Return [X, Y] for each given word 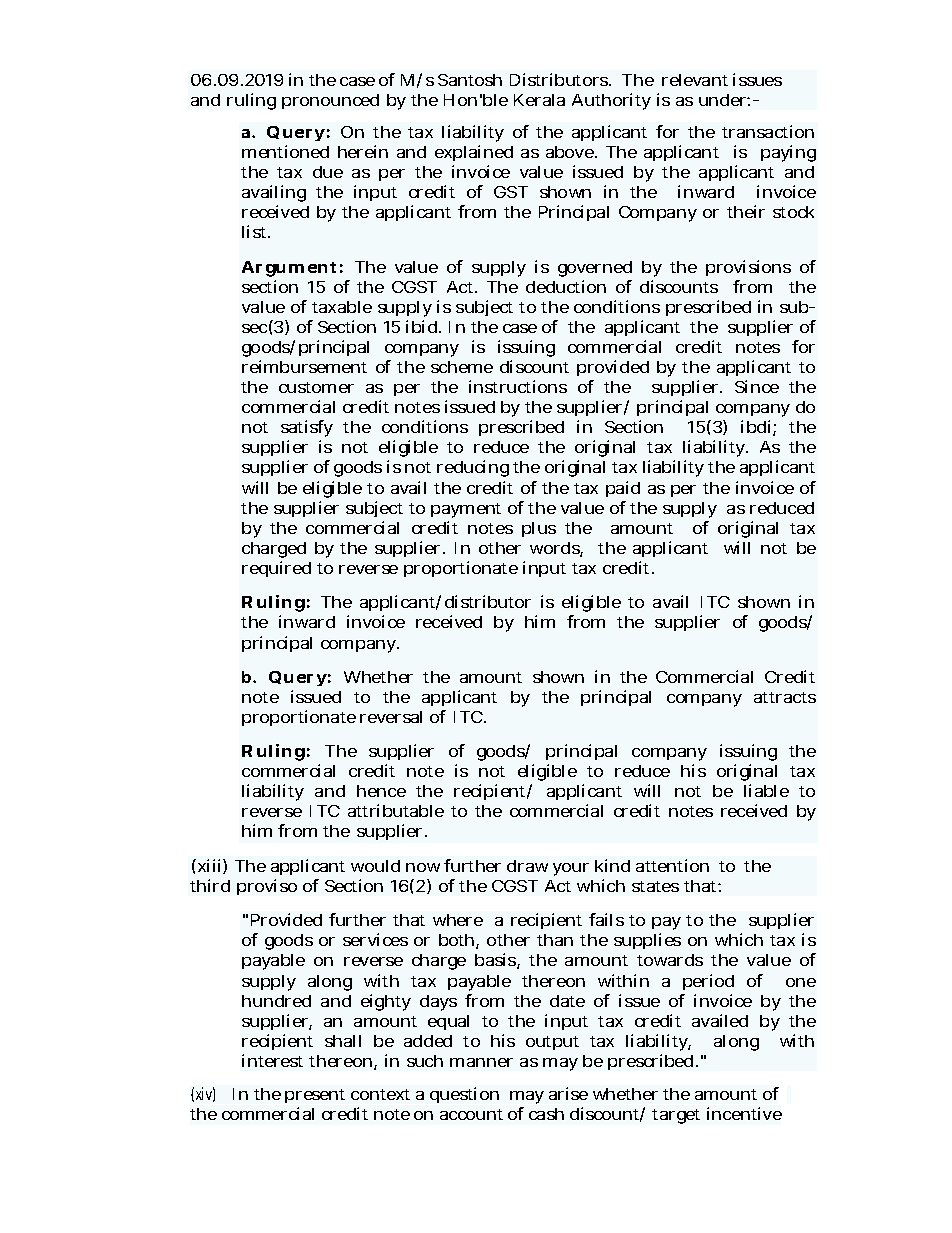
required [276, 569]
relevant [695, 80]
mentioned [285, 151]
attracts [785, 697]
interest [272, 1060]
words [556, 549]
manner [481, 1062]
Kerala [539, 100]
